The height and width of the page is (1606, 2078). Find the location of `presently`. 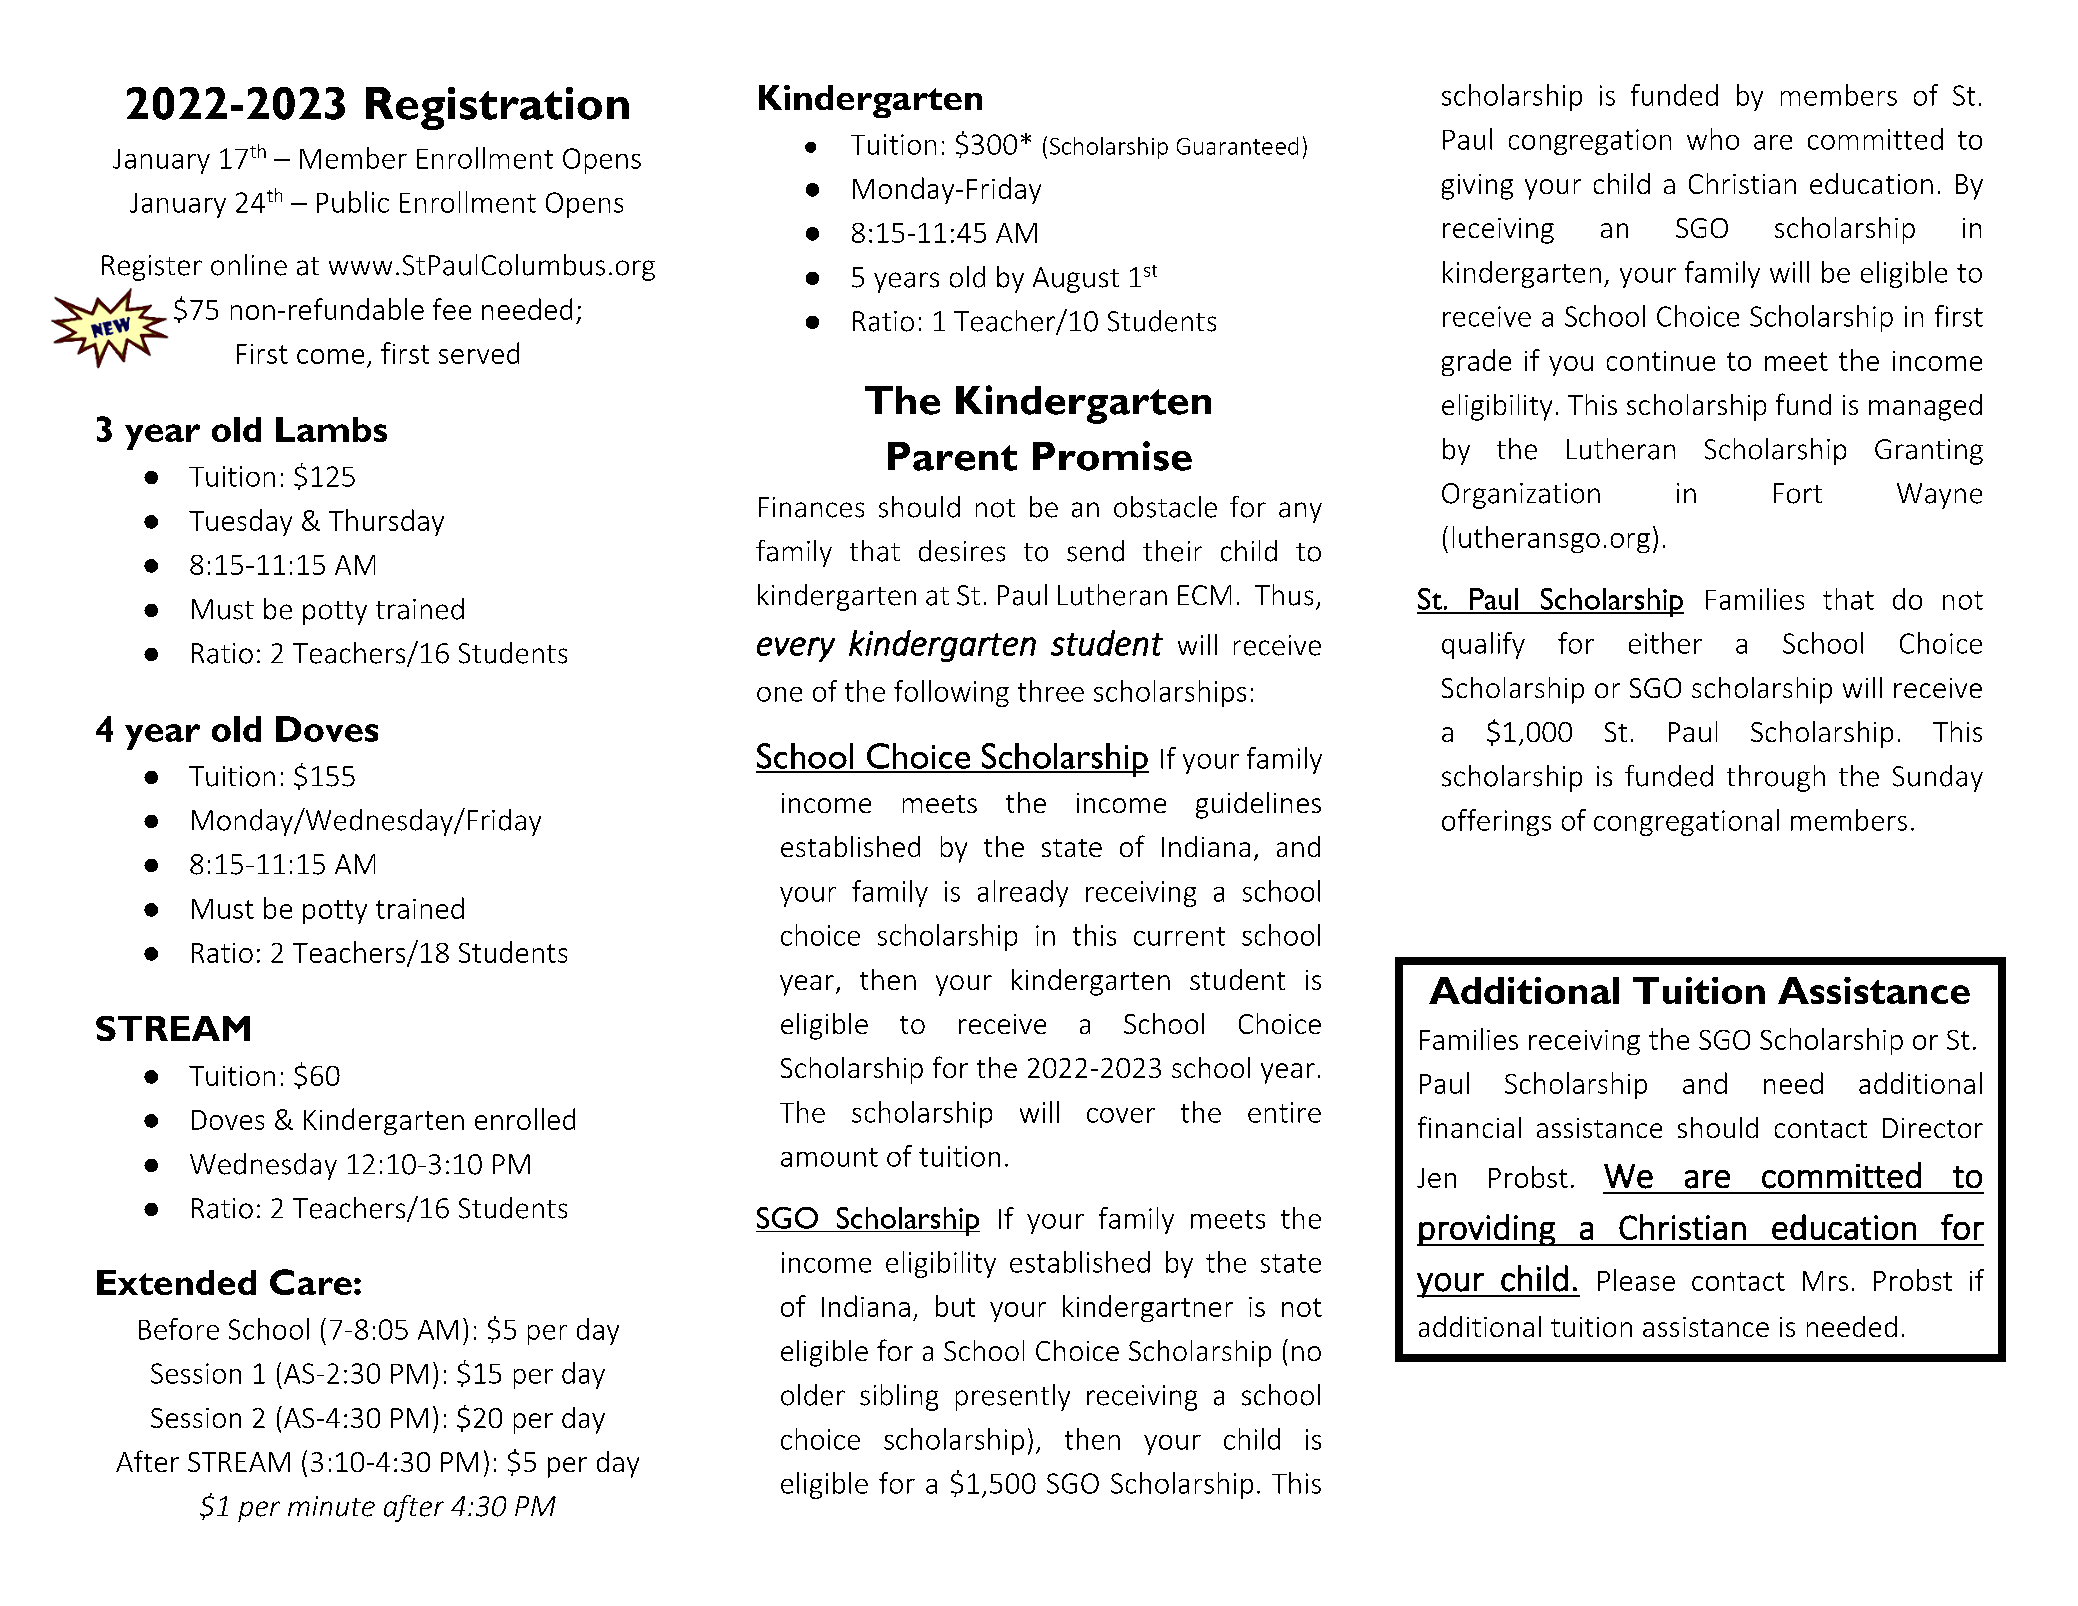

presently is located at coordinates (1013, 1397).
